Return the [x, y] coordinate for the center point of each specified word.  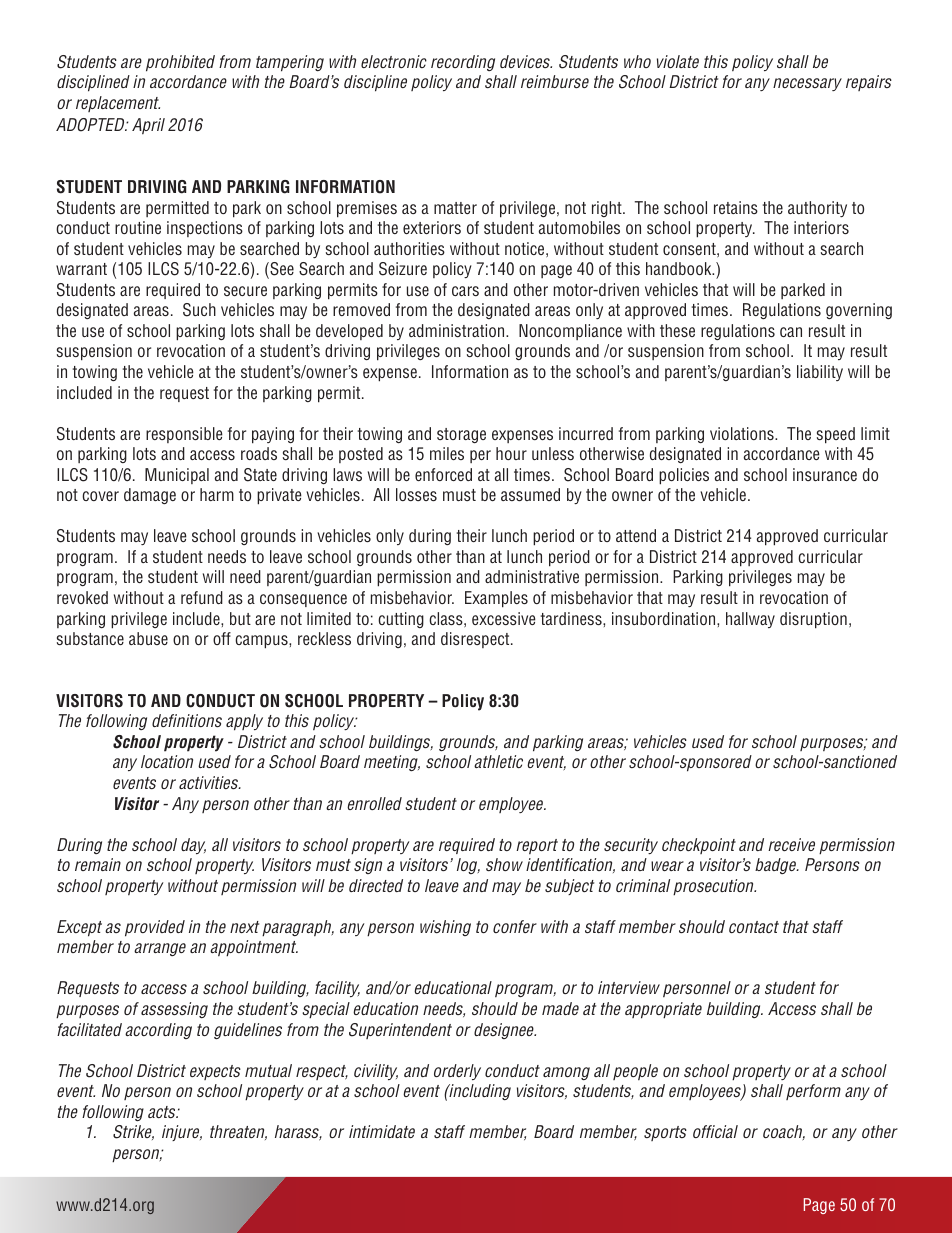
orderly [457, 1072]
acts [163, 1112]
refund [202, 597]
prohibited [180, 63]
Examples [496, 599]
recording [463, 63]
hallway [750, 620]
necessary [807, 84]
